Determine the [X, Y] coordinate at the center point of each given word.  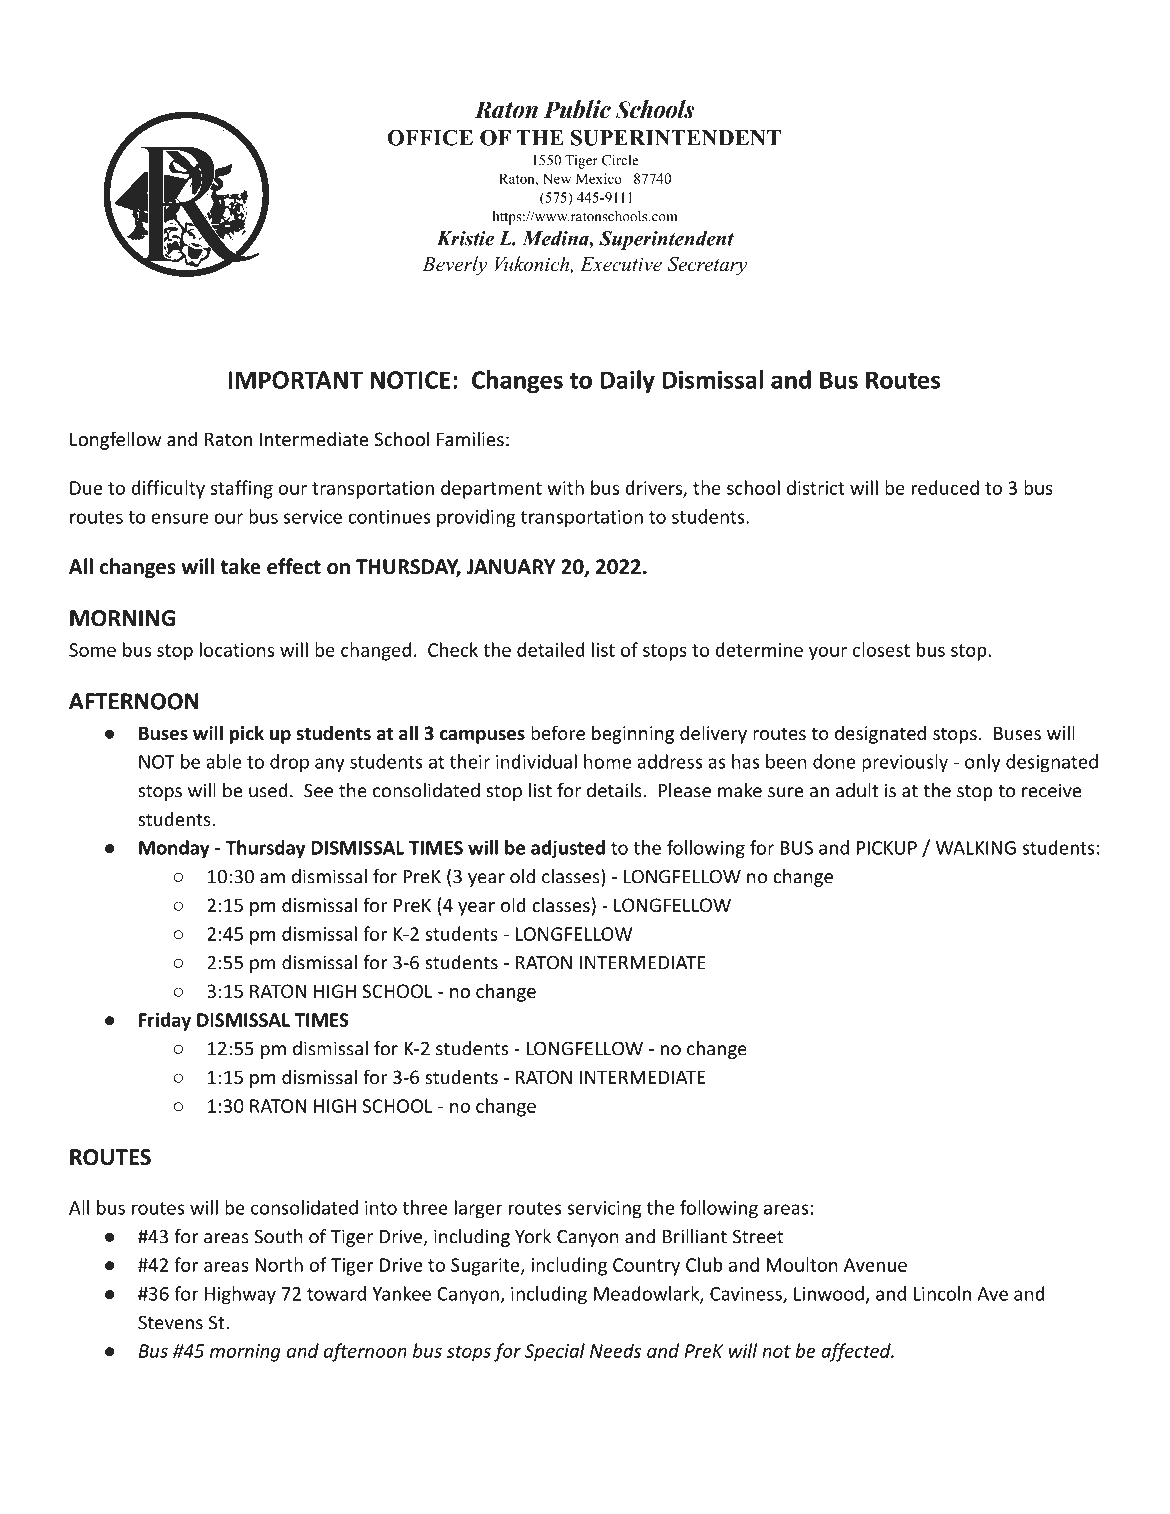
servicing [604, 1210]
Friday [165, 1021]
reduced [945, 487]
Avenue [875, 1265]
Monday [174, 849]
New [556, 178]
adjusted [568, 849]
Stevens [170, 1323]
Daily [628, 382]
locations [237, 649]
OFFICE [430, 137]
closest [881, 649]
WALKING [976, 848]
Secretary [707, 266]
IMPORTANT [295, 380]
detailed [551, 649]
